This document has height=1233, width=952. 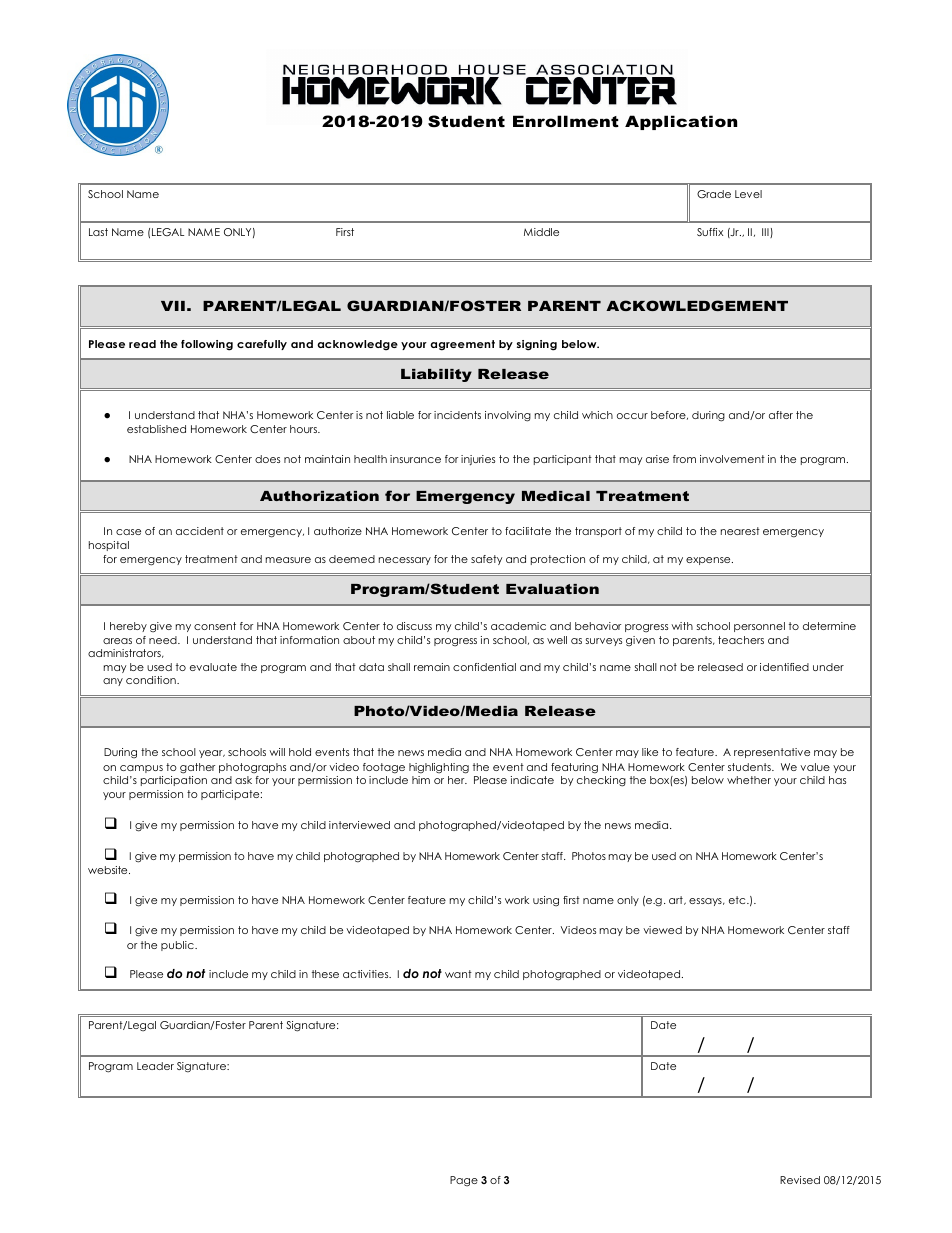 I want to click on teachers, so click(x=741, y=640).
